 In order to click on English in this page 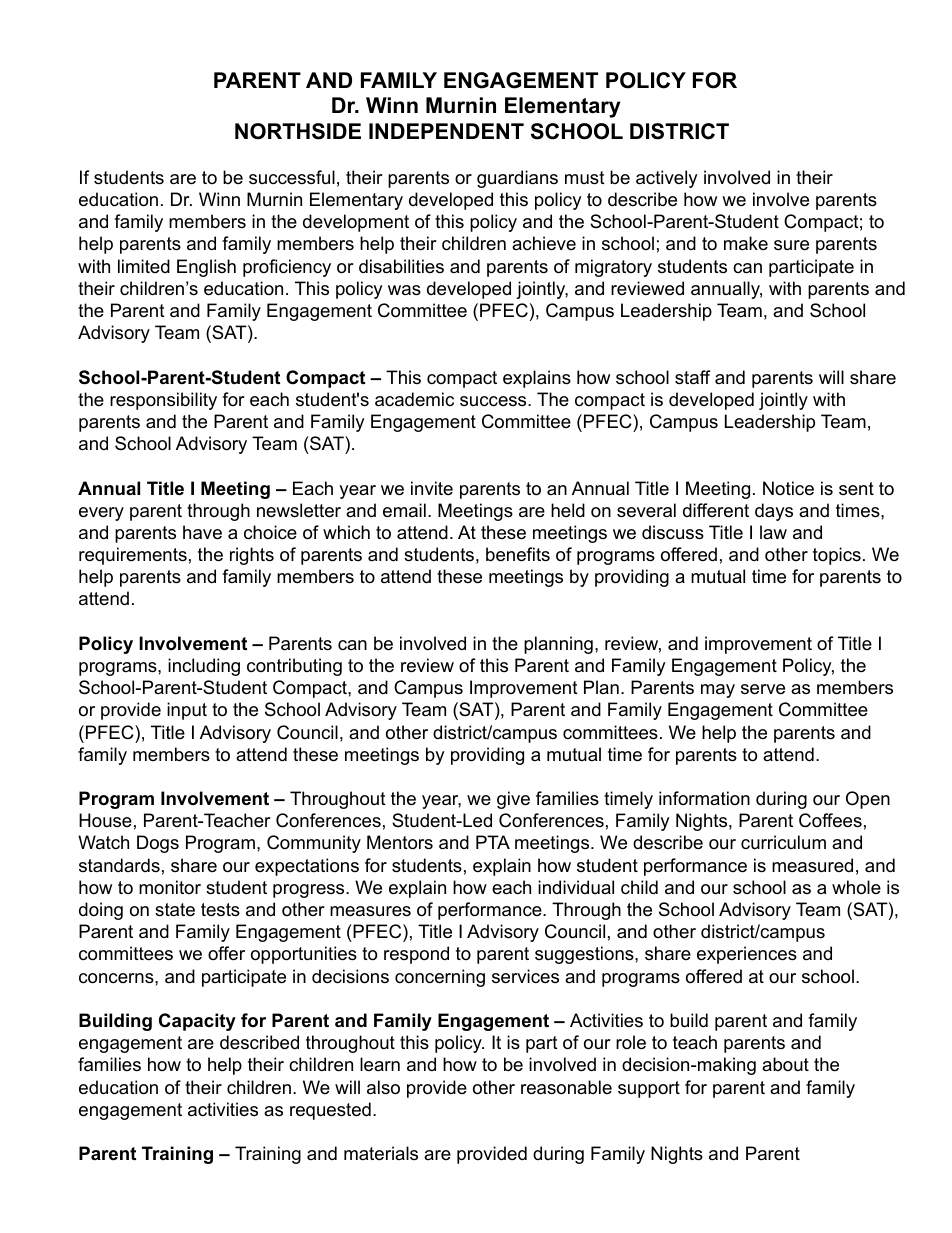, I will do `click(206, 268)`.
